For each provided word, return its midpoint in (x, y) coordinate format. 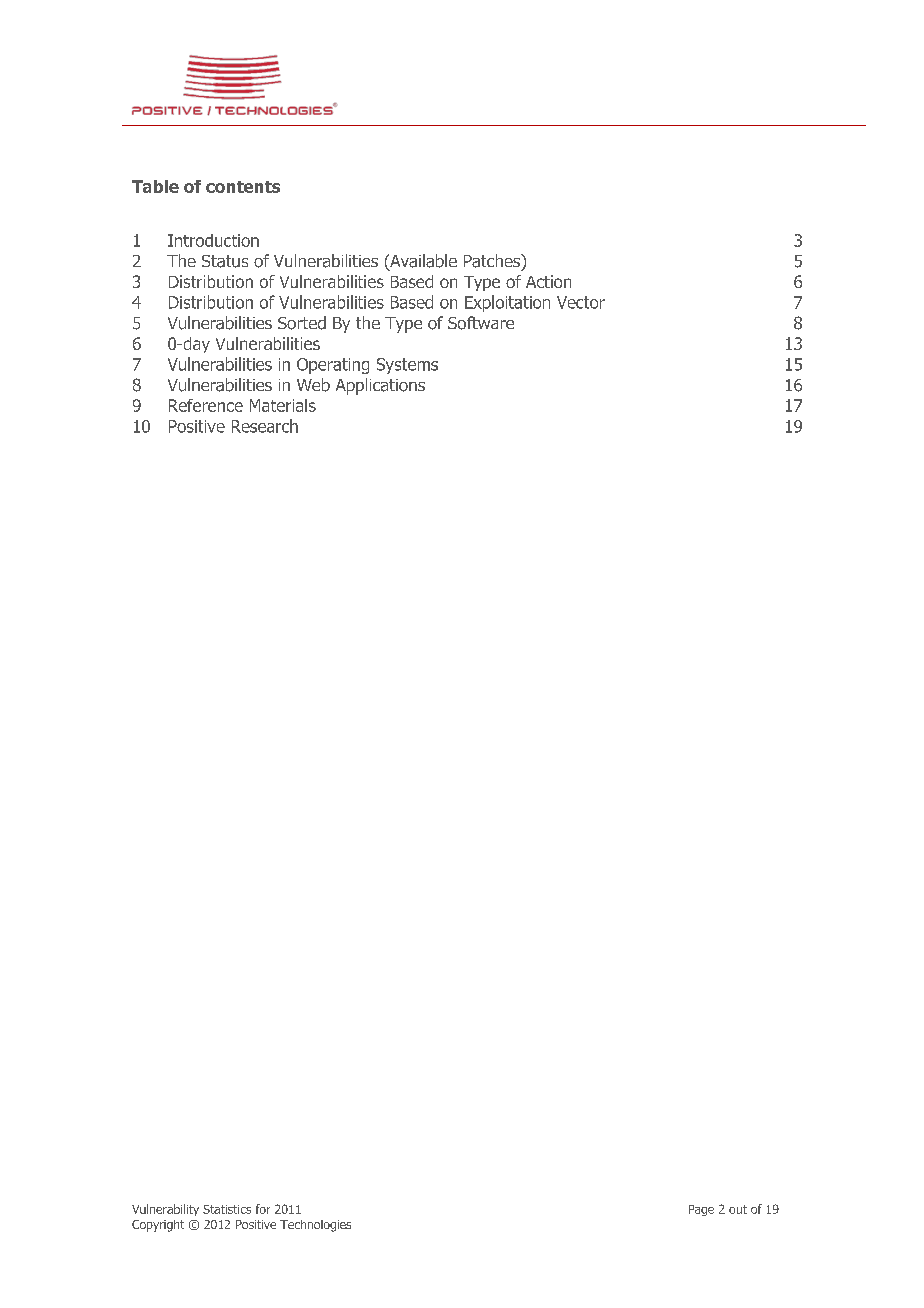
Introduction (213, 240)
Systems (407, 366)
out (738, 1209)
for (263, 1209)
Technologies (315, 1226)
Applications (380, 386)
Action (548, 281)
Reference (206, 405)
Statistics (227, 1209)
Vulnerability (165, 1210)
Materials (283, 405)
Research (265, 426)
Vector (581, 302)
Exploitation (507, 303)
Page (701, 1210)
